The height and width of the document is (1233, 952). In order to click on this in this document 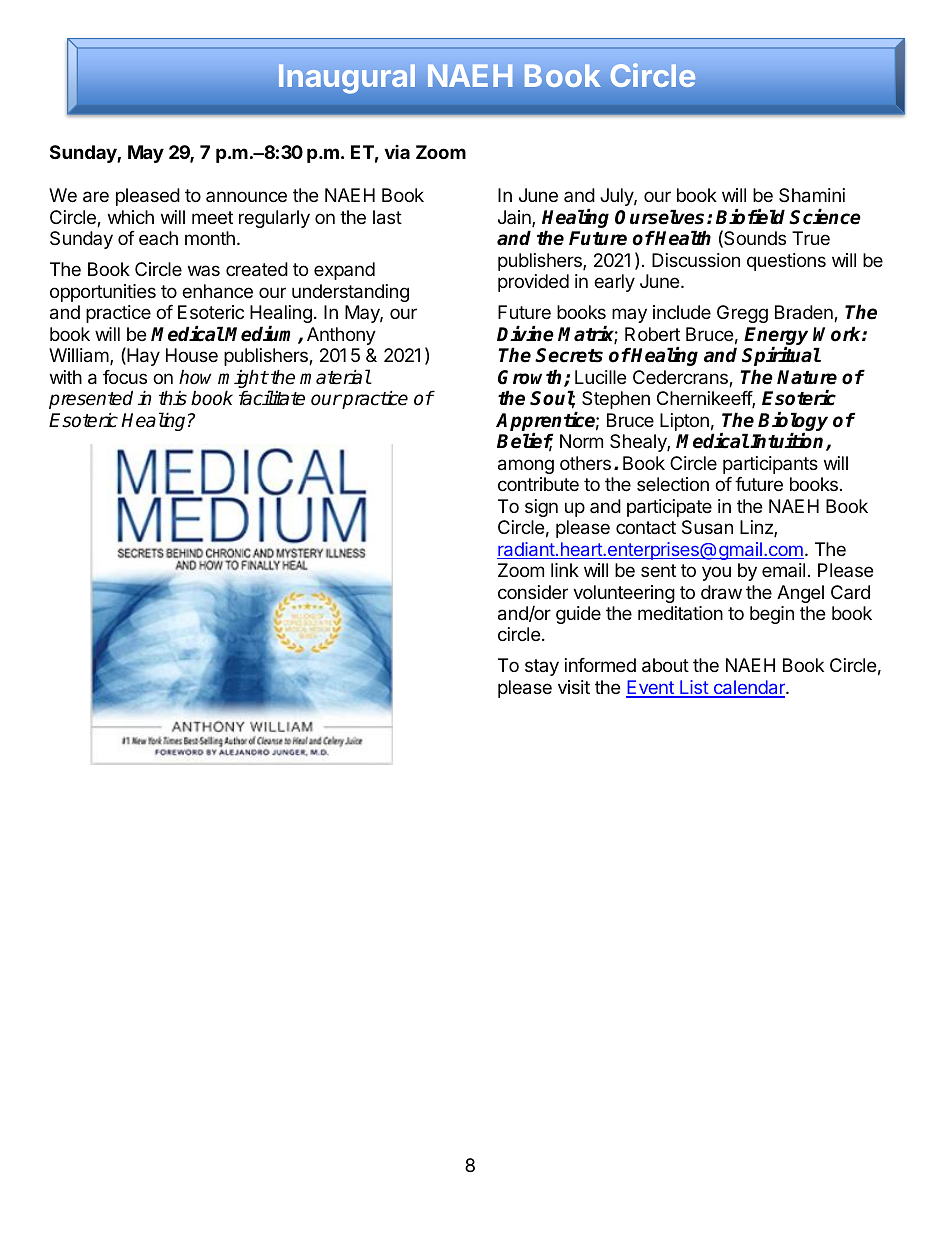, I will do `click(173, 398)`.
